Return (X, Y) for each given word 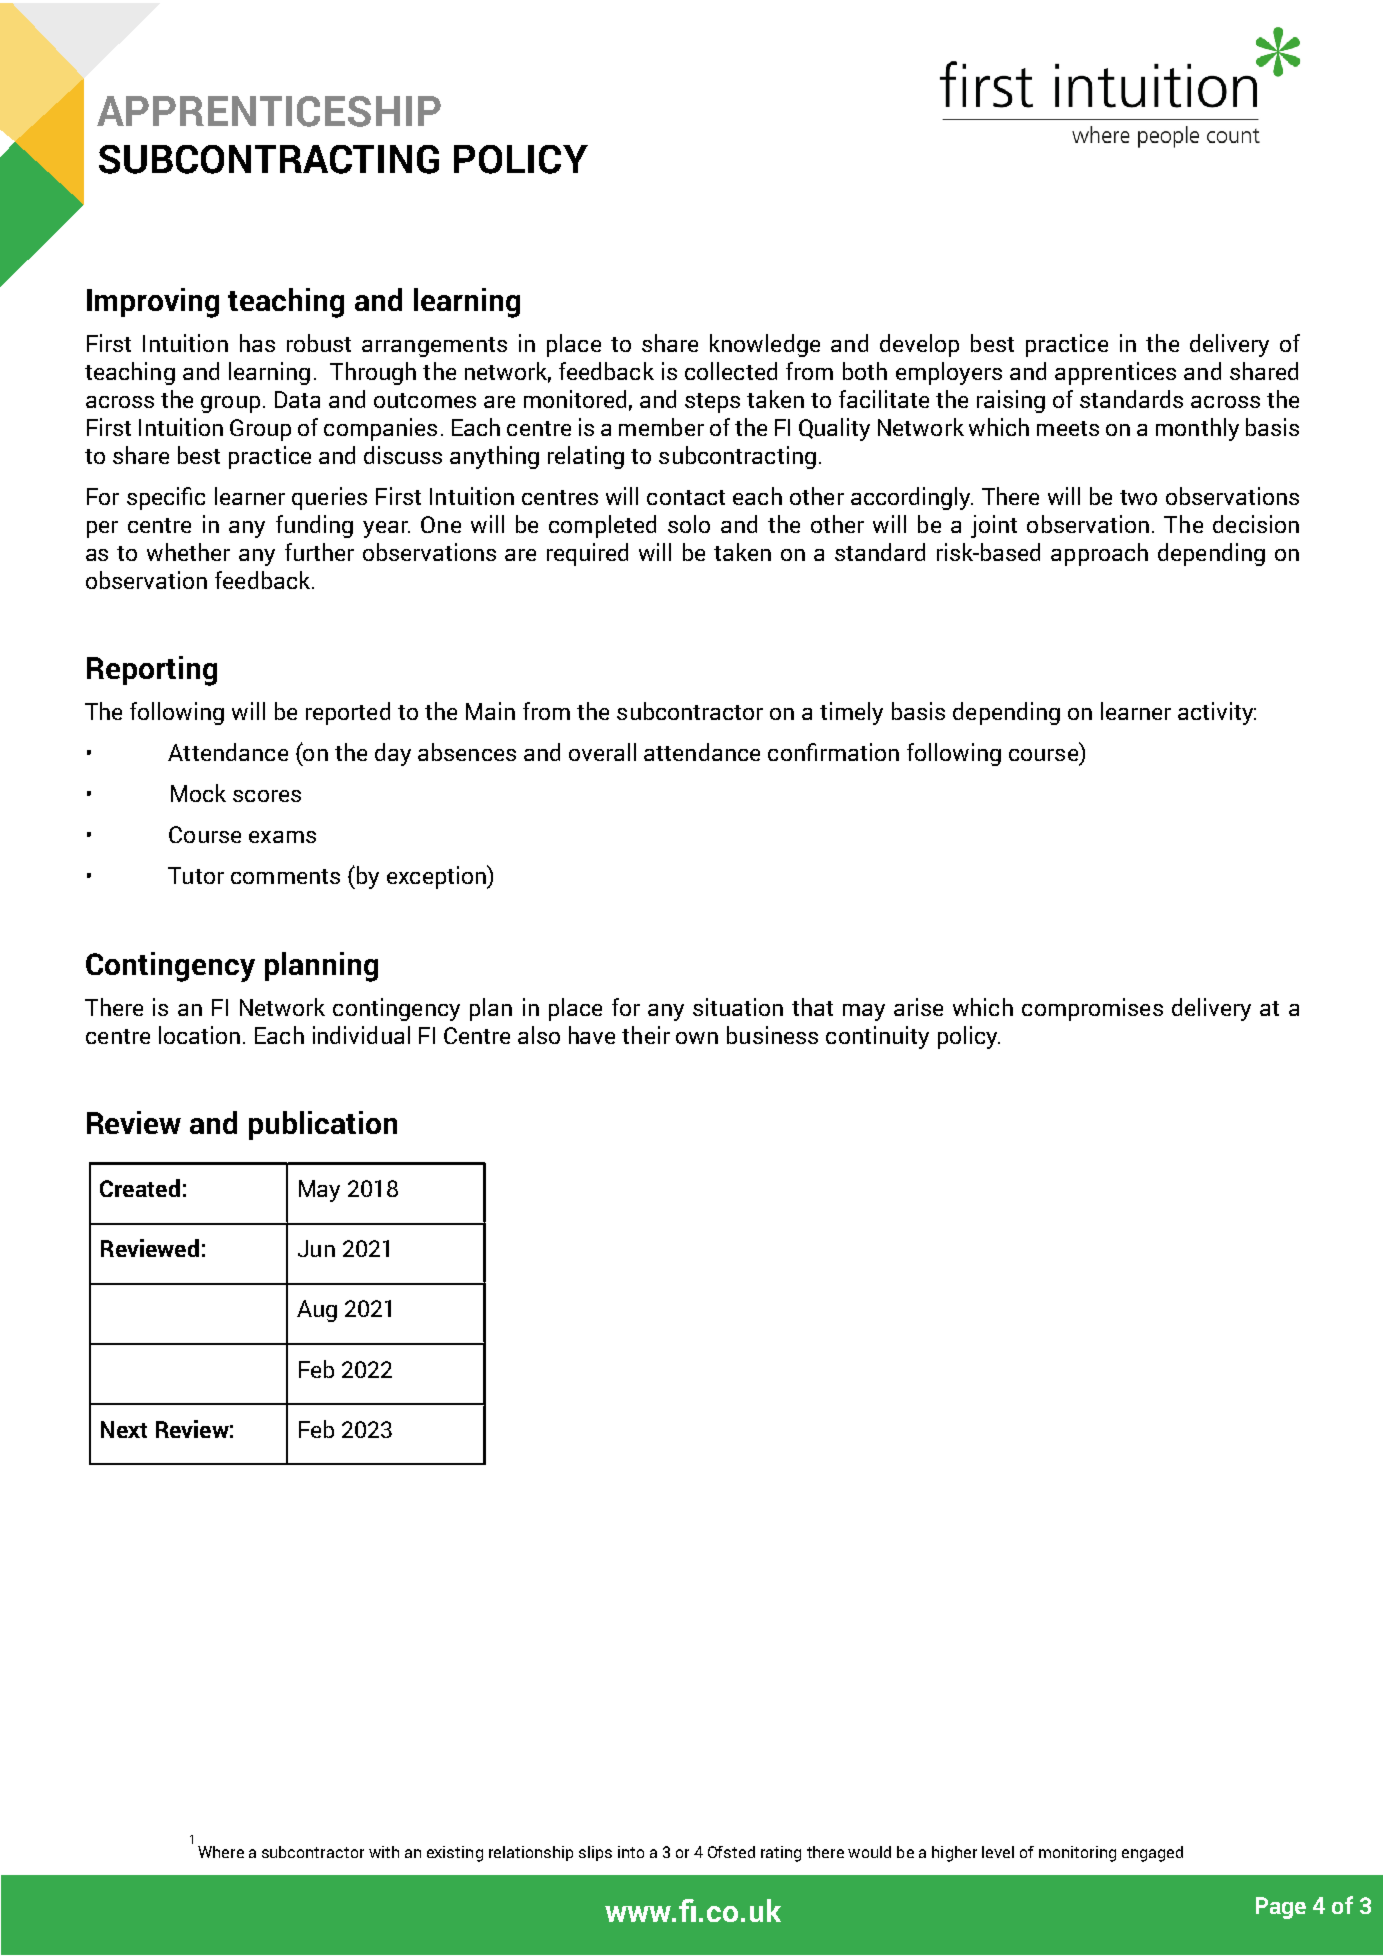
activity (1217, 713)
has (257, 343)
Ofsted (731, 1852)
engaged (1152, 1854)
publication (323, 1125)
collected (731, 371)
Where (221, 1852)
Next (124, 1429)
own (697, 1038)
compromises (1092, 1009)
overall (602, 752)
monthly (1197, 429)
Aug (317, 1311)
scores (267, 796)
